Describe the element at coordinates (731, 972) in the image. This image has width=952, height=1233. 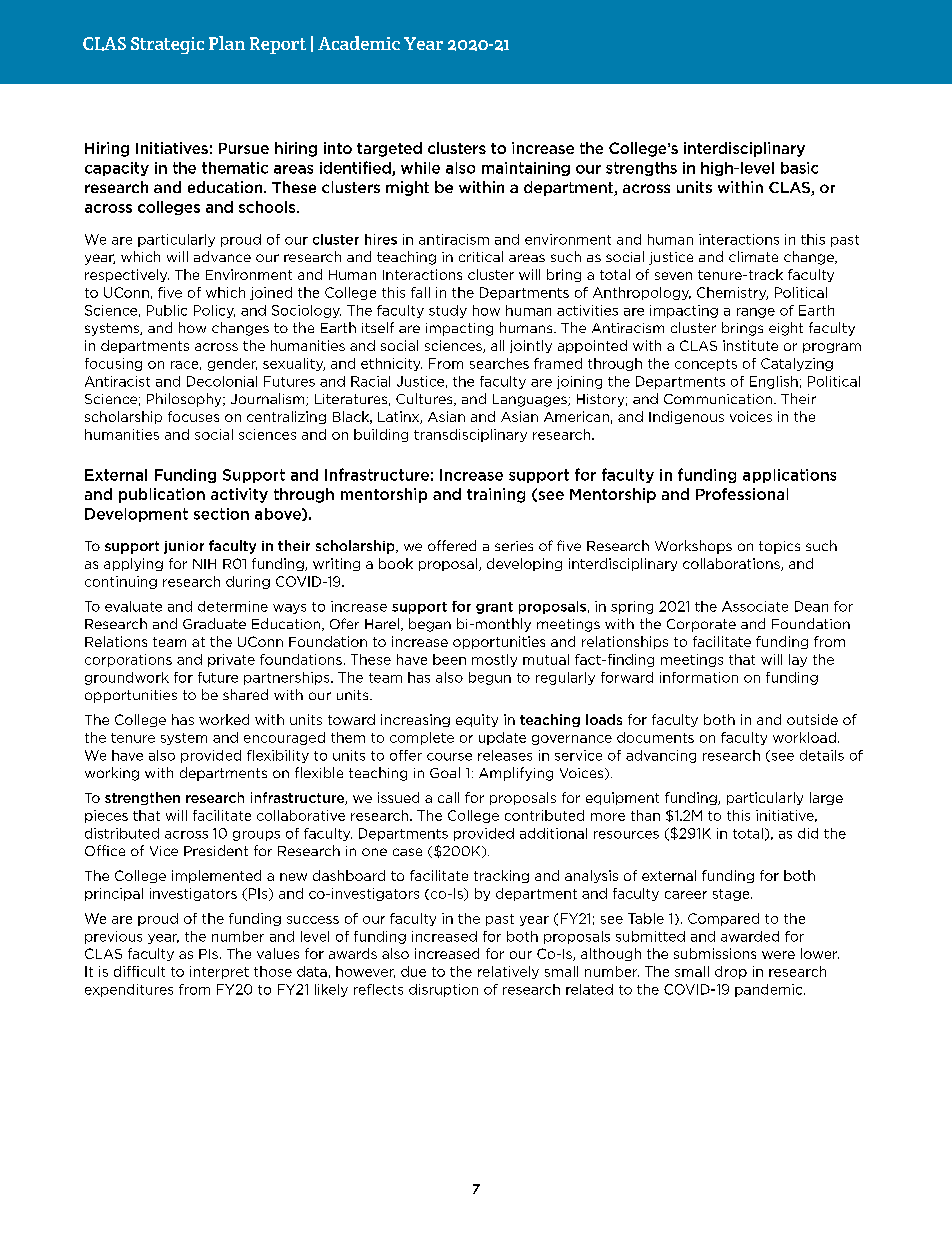
I see `drop` at that location.
